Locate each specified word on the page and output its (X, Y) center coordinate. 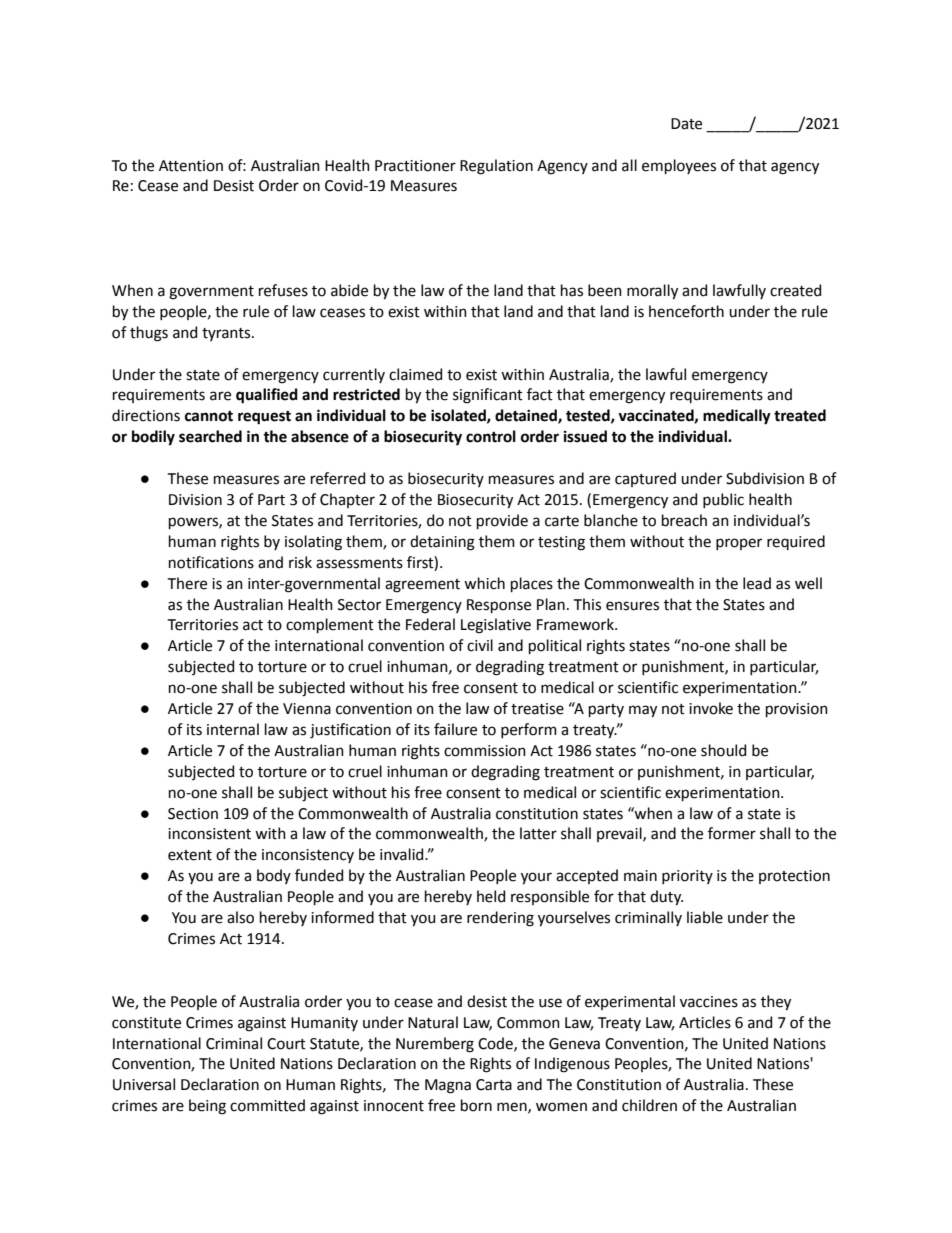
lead (757, 583)
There (187, 583)
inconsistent (209, 834)
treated (800, 415)
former (732, 833)
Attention (191, 166)
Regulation (496, 167)
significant (488, 396)
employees (679, 166)
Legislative (496, 626)
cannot (209, 416)
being (207, 1107)
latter (538, 833)
